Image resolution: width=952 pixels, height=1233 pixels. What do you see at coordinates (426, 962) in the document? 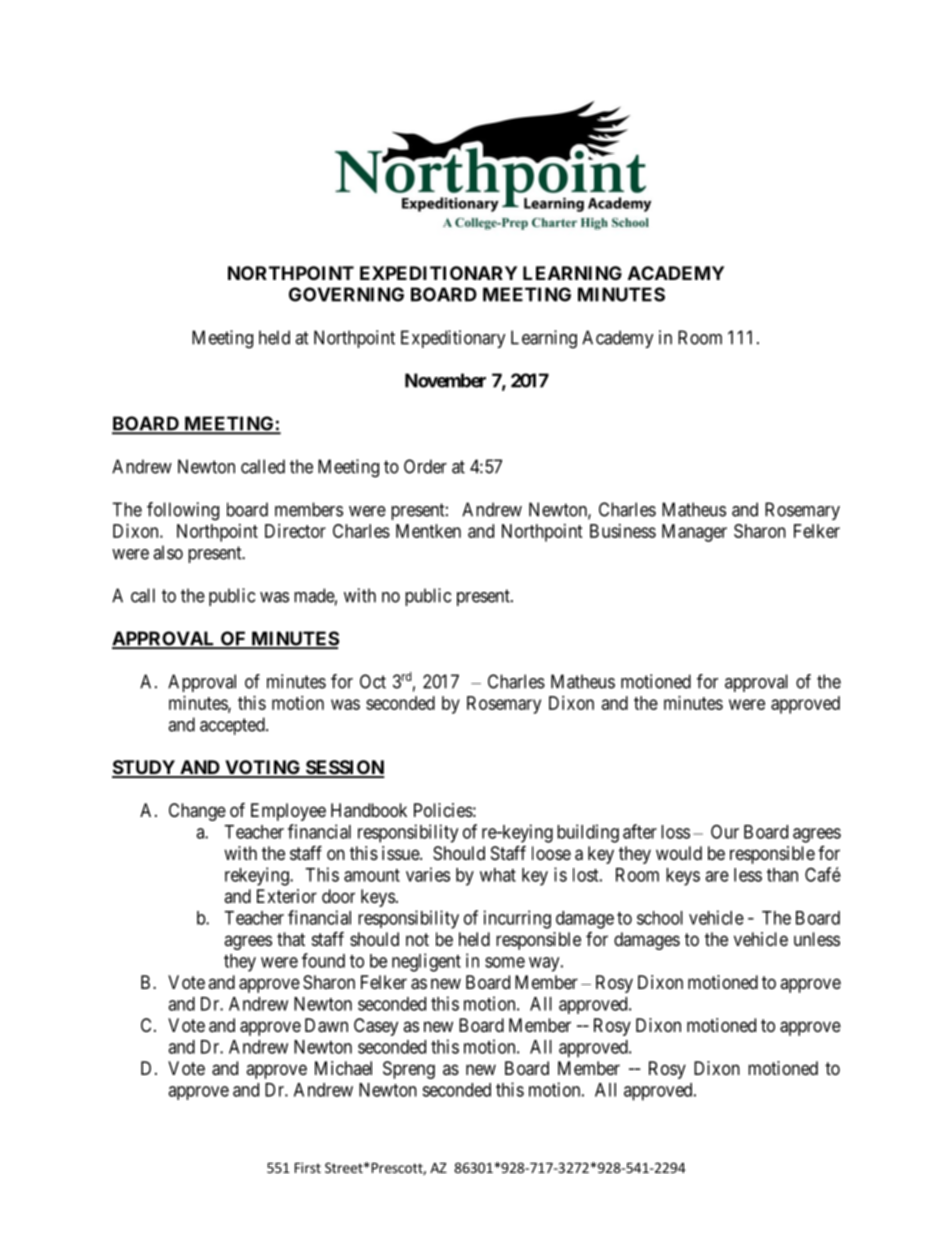
I see `negligent` at bounding box center [426, 962].
